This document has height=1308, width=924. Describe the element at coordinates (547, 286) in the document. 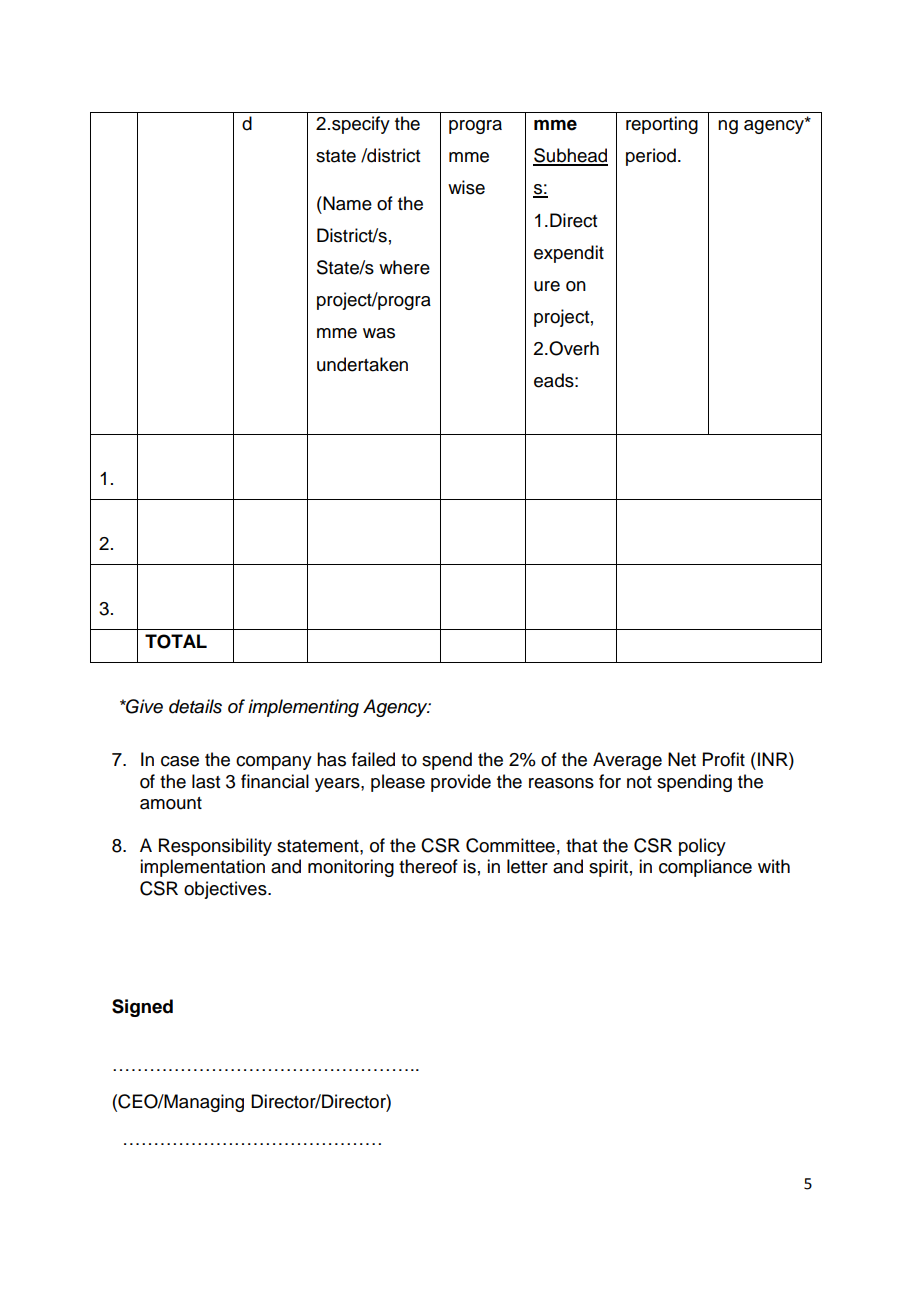

I see `ure` at that location.
